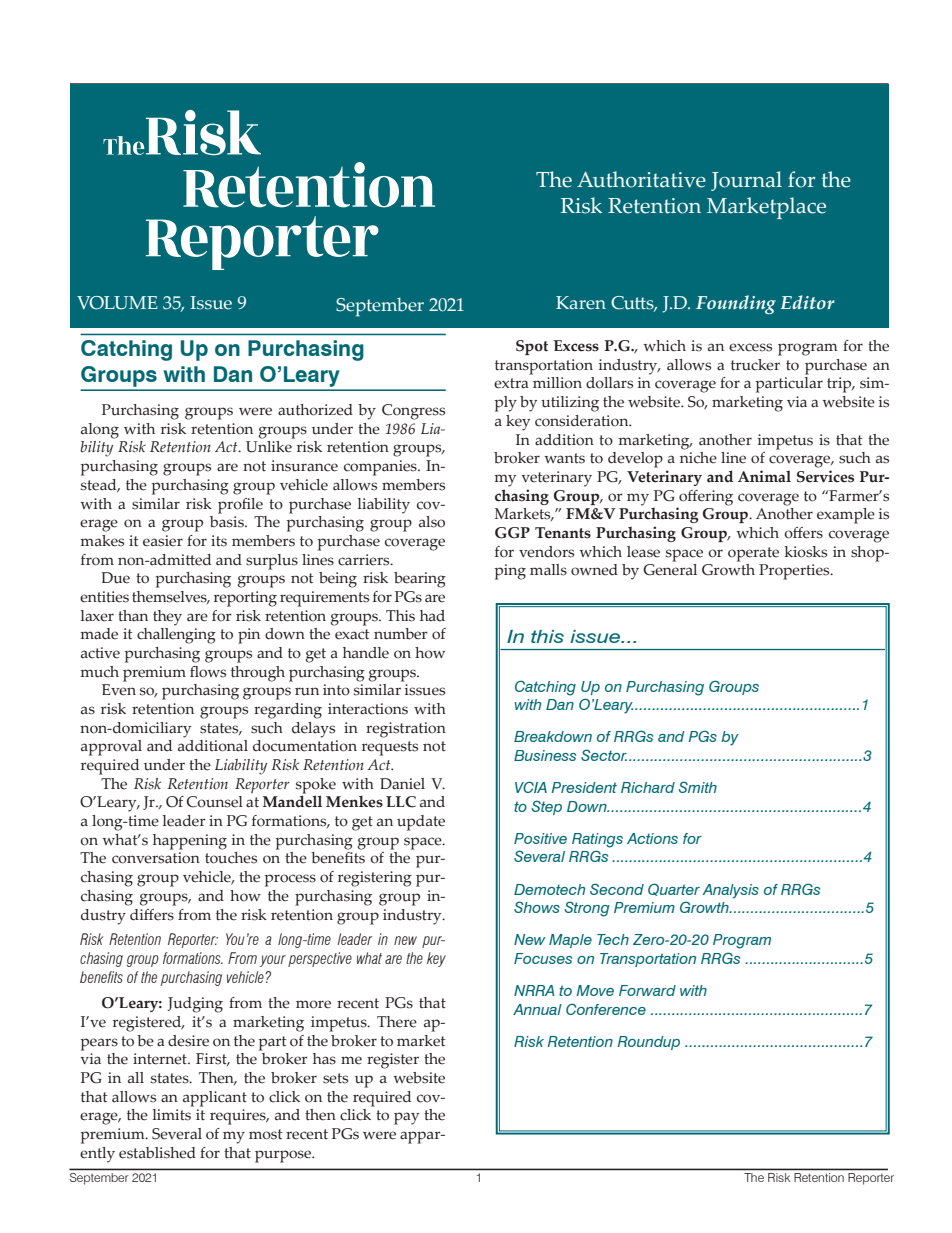 The width and height of the screenshot is (952, 1233). What do you see at coordinates (269, 447) in the screenshot?
I see `Unlike` at bounding box center [269, 447].
